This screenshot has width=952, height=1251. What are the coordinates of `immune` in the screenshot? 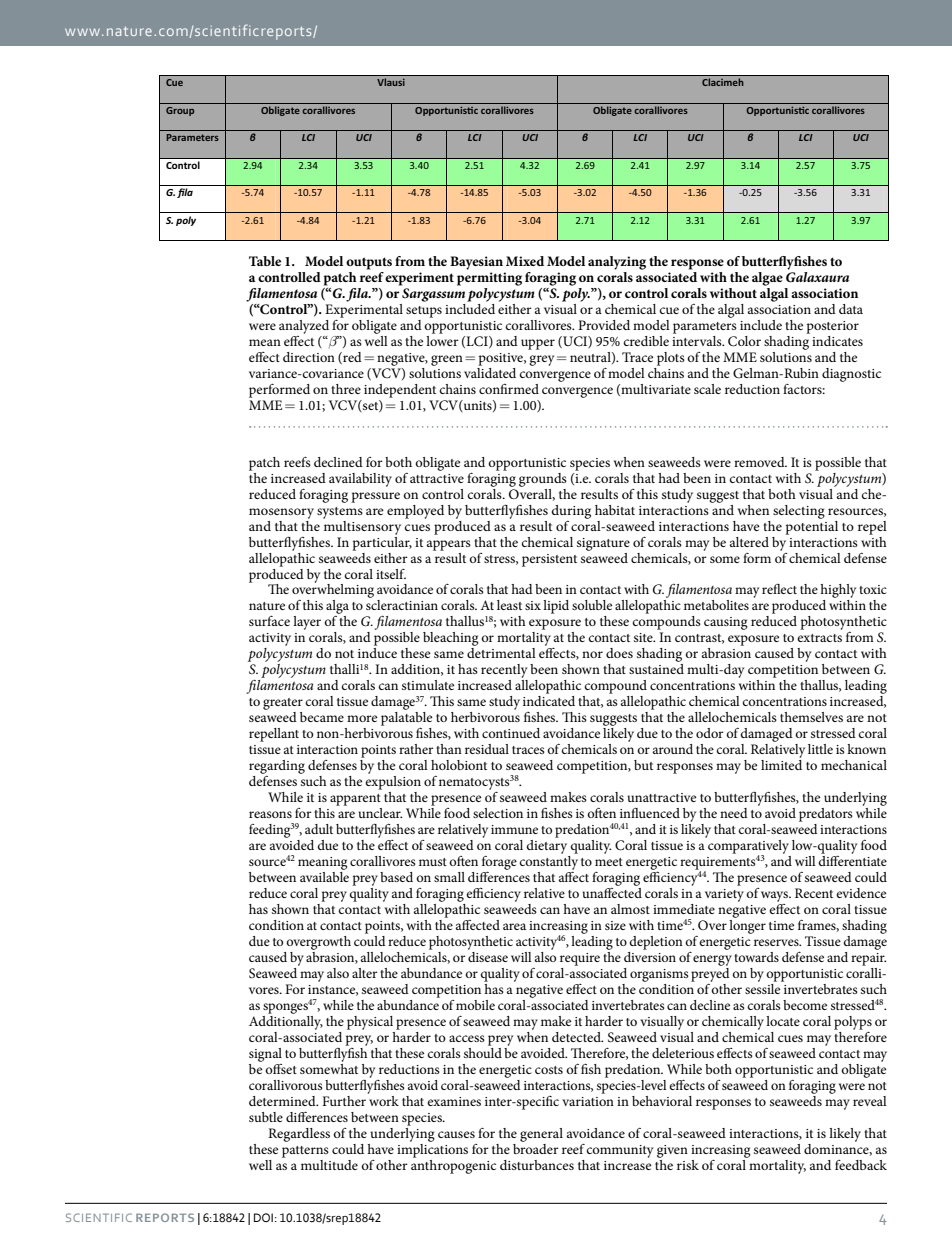 It's located at (514, 829).
